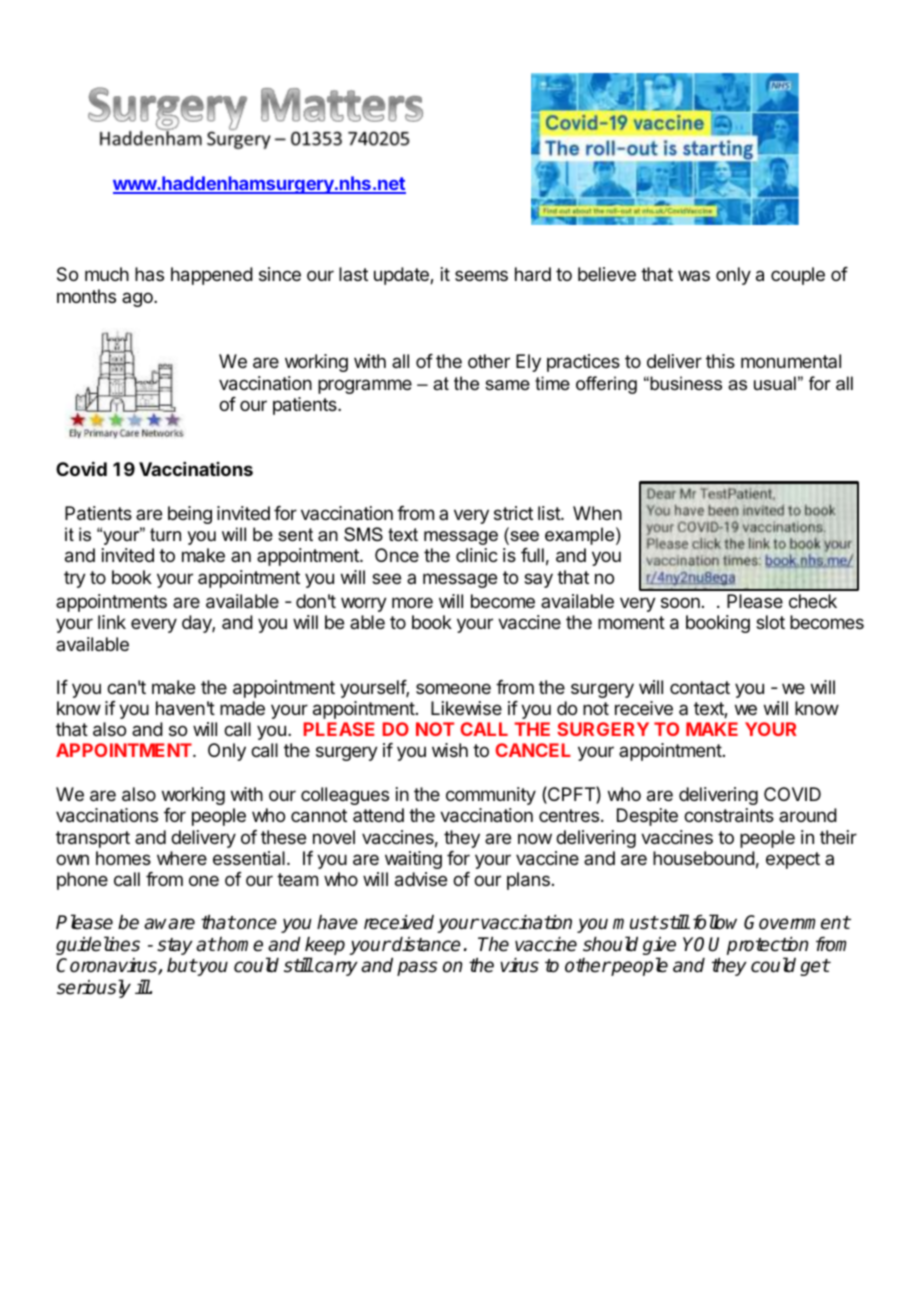  Describe the element at coordinates (491, 796) in the screenshot. I see `community` at that location.
